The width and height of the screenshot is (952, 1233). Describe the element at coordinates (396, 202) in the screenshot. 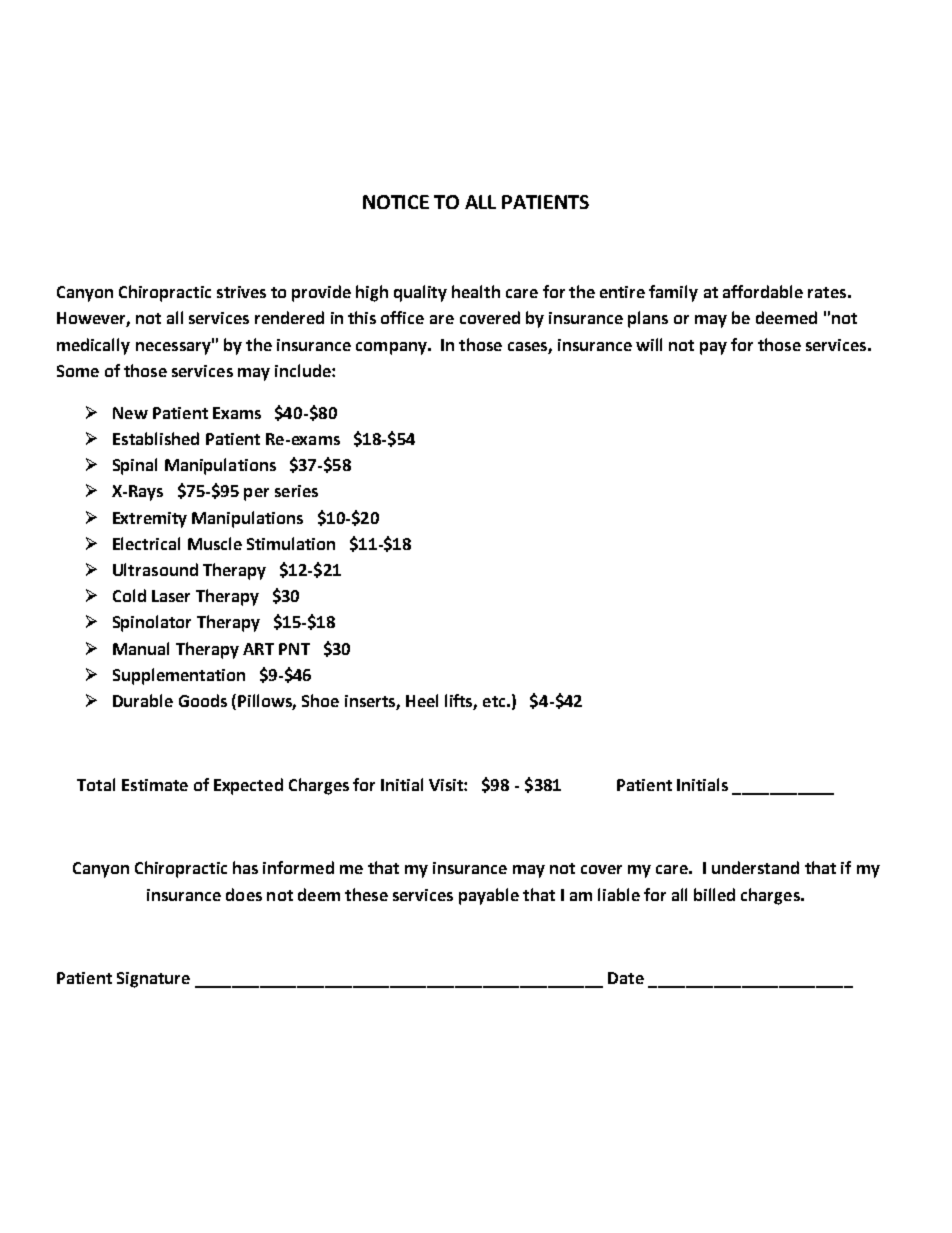

I see `NOTICE` at that location.
